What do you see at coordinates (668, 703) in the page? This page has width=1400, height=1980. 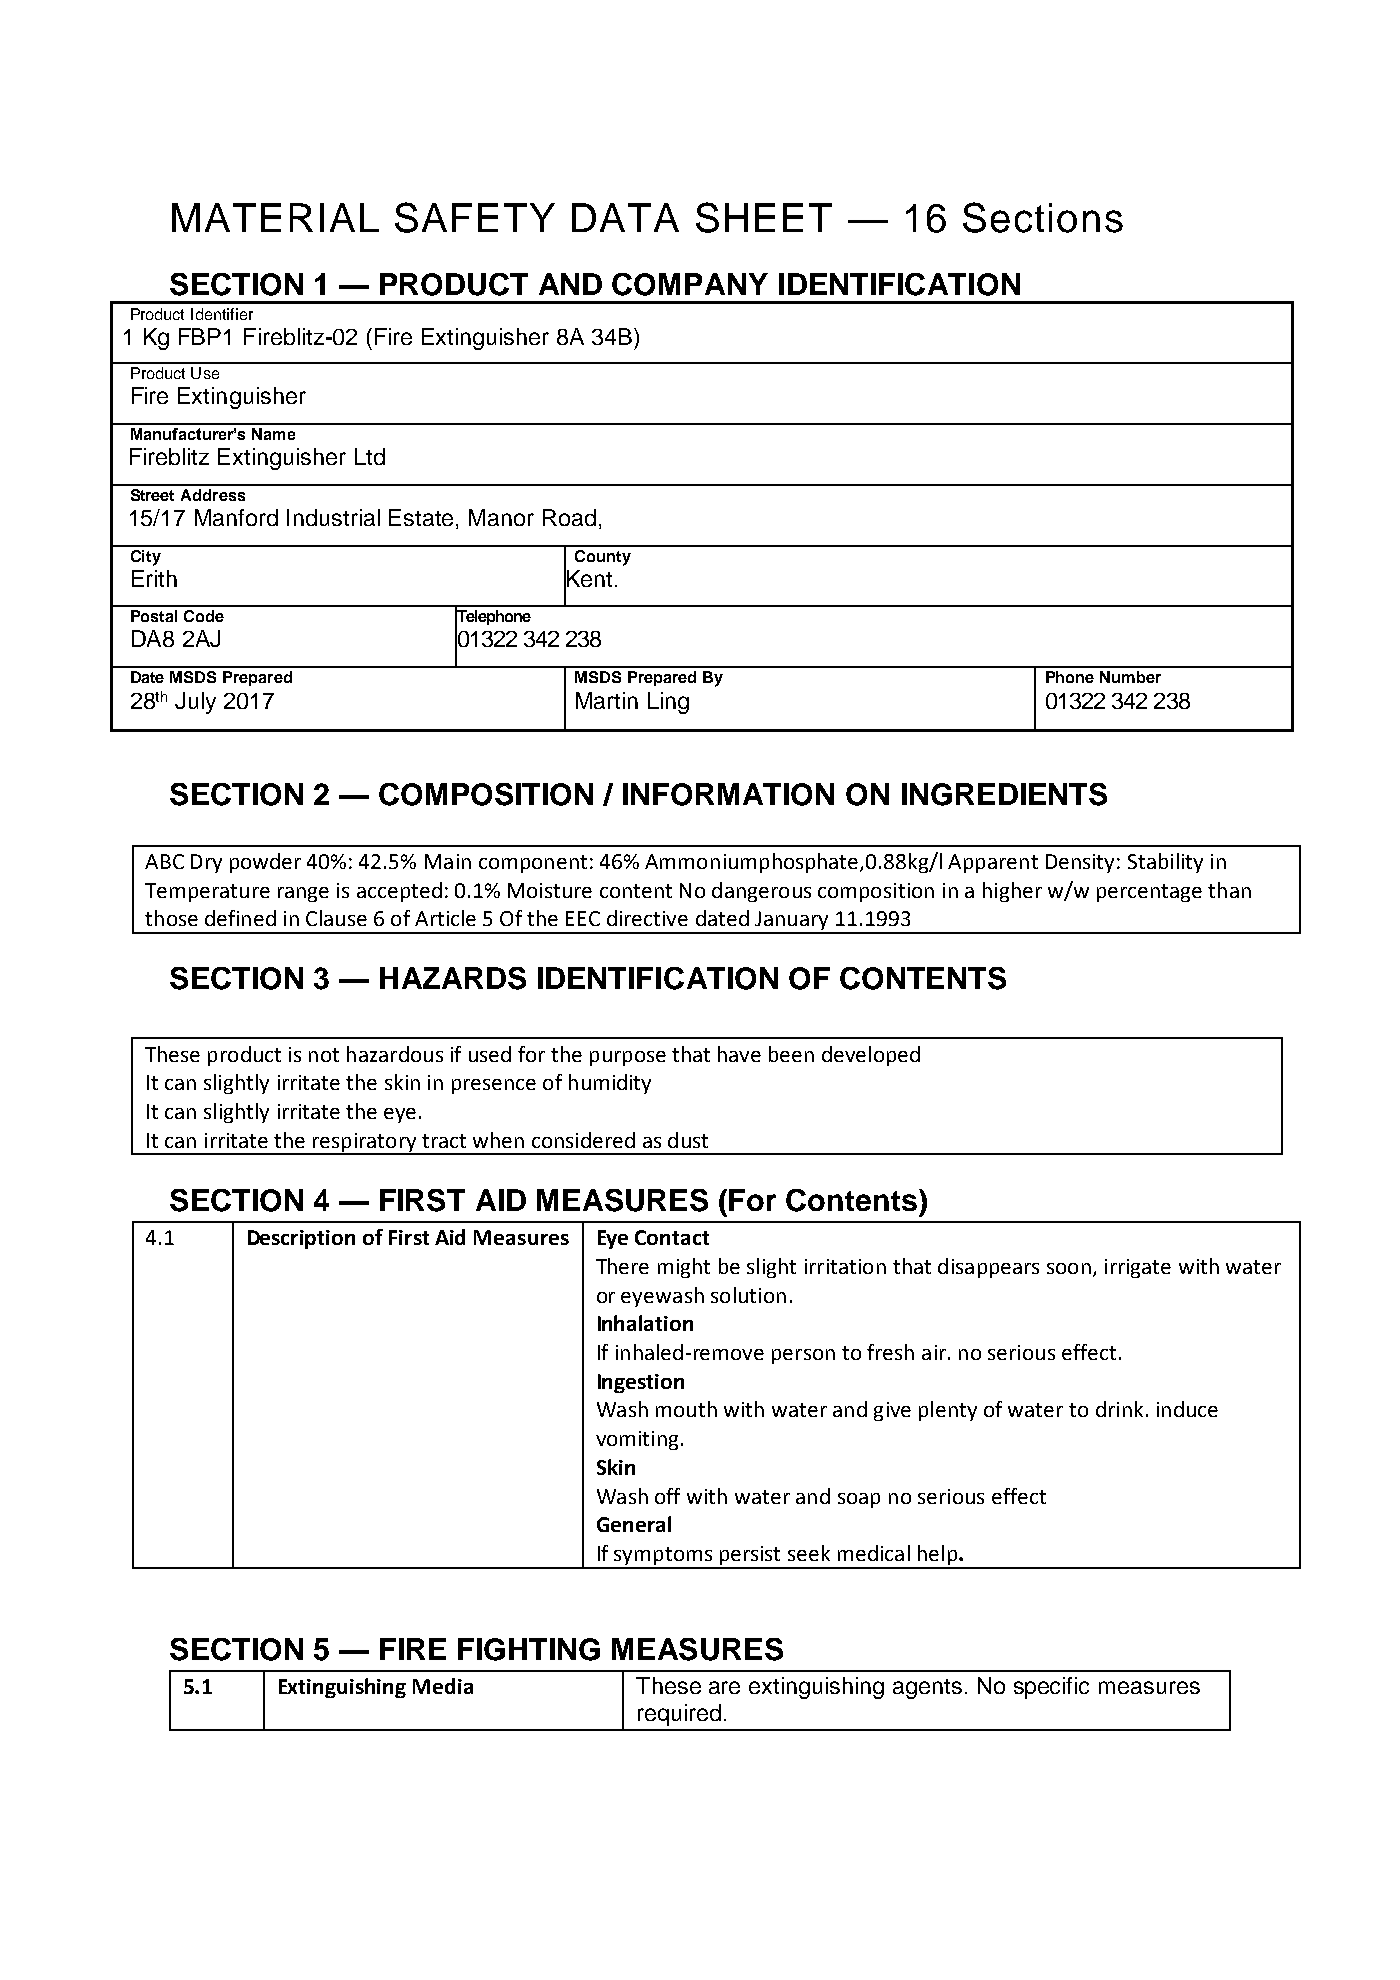 I see `Ling` at bounding box center [668, 703].
